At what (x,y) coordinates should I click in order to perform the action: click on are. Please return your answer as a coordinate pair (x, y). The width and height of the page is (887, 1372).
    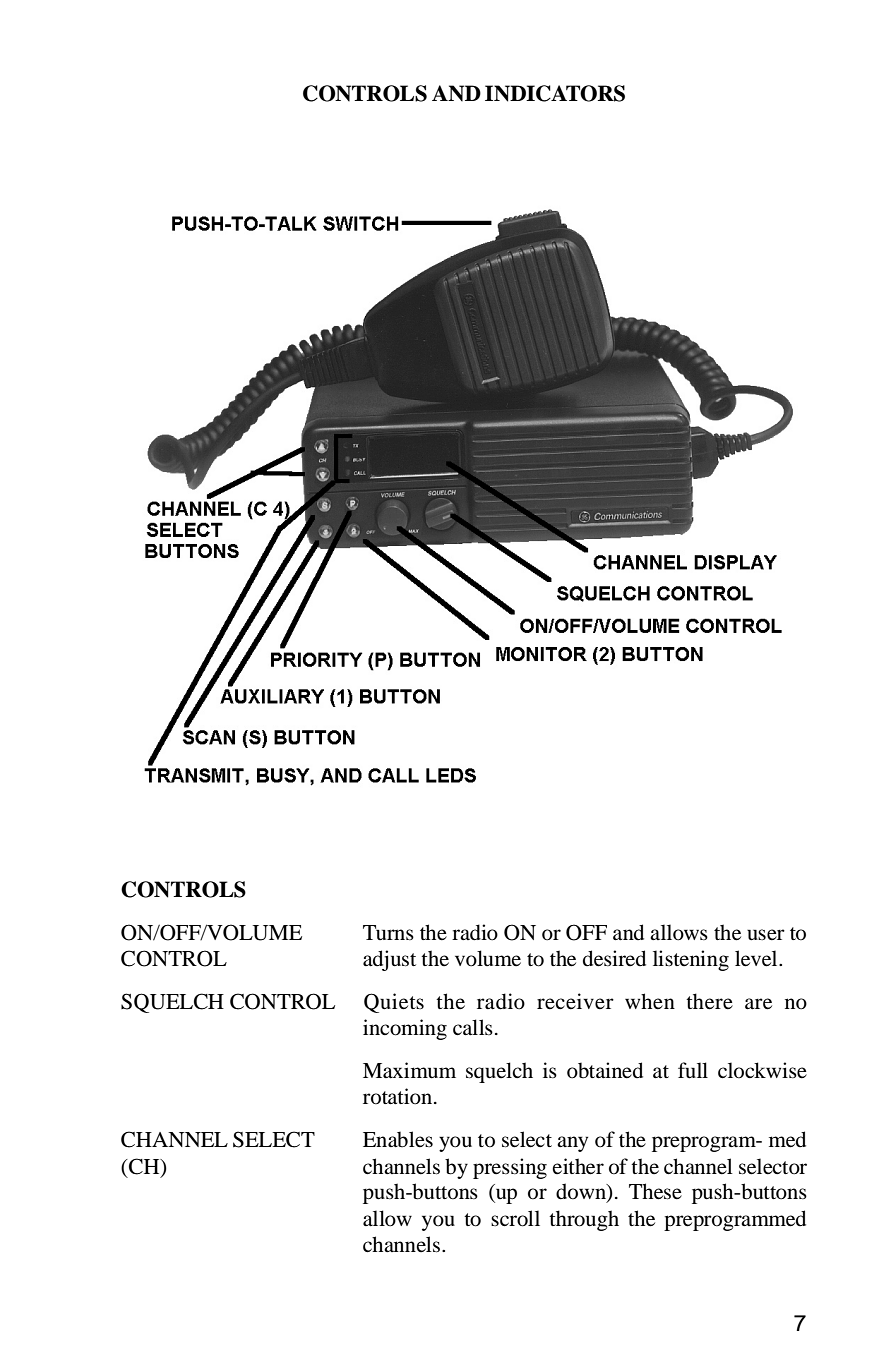
    Looking at the image, I should click on (758, 1004).
